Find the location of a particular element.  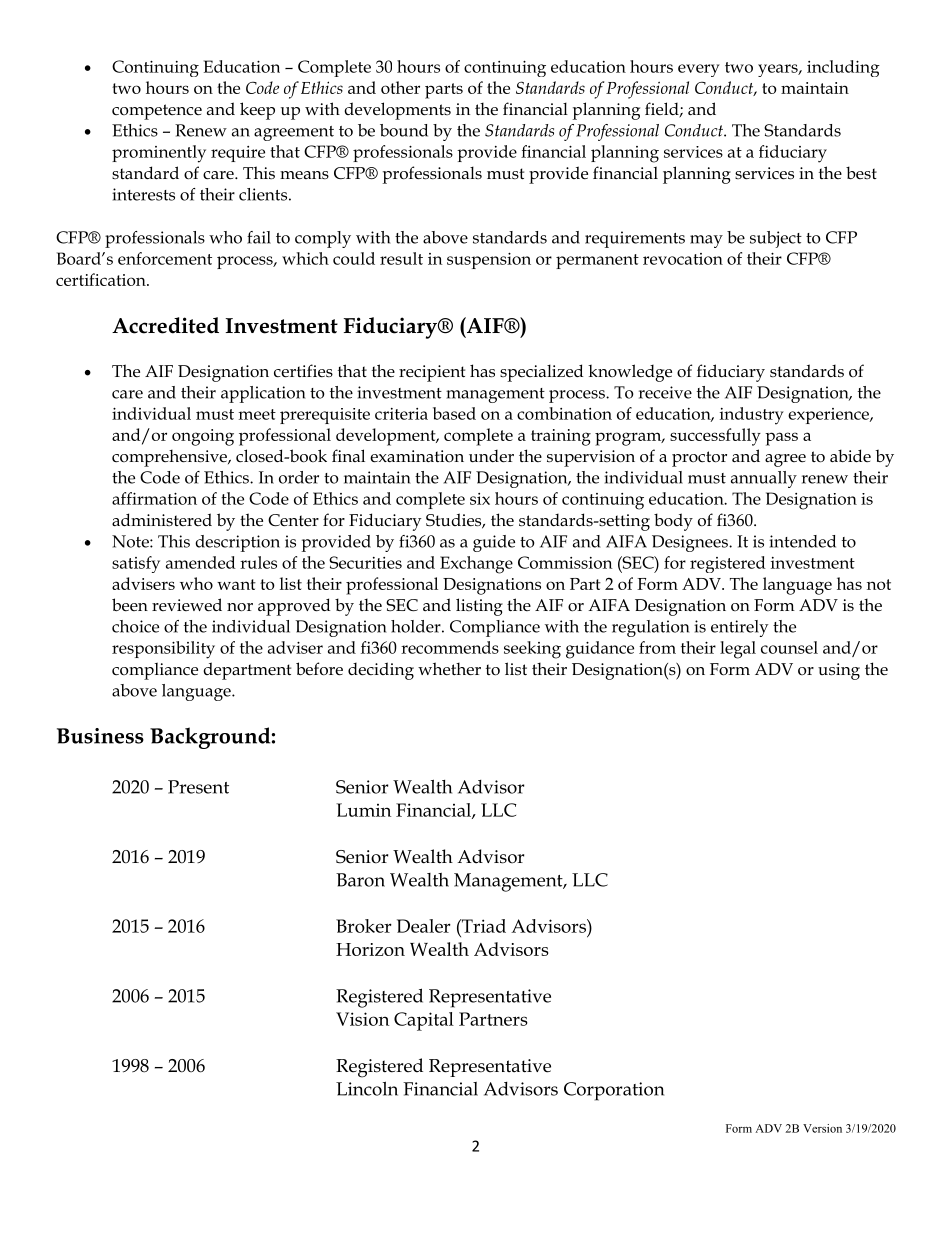

suspension is located at coordinates (489, 261).
